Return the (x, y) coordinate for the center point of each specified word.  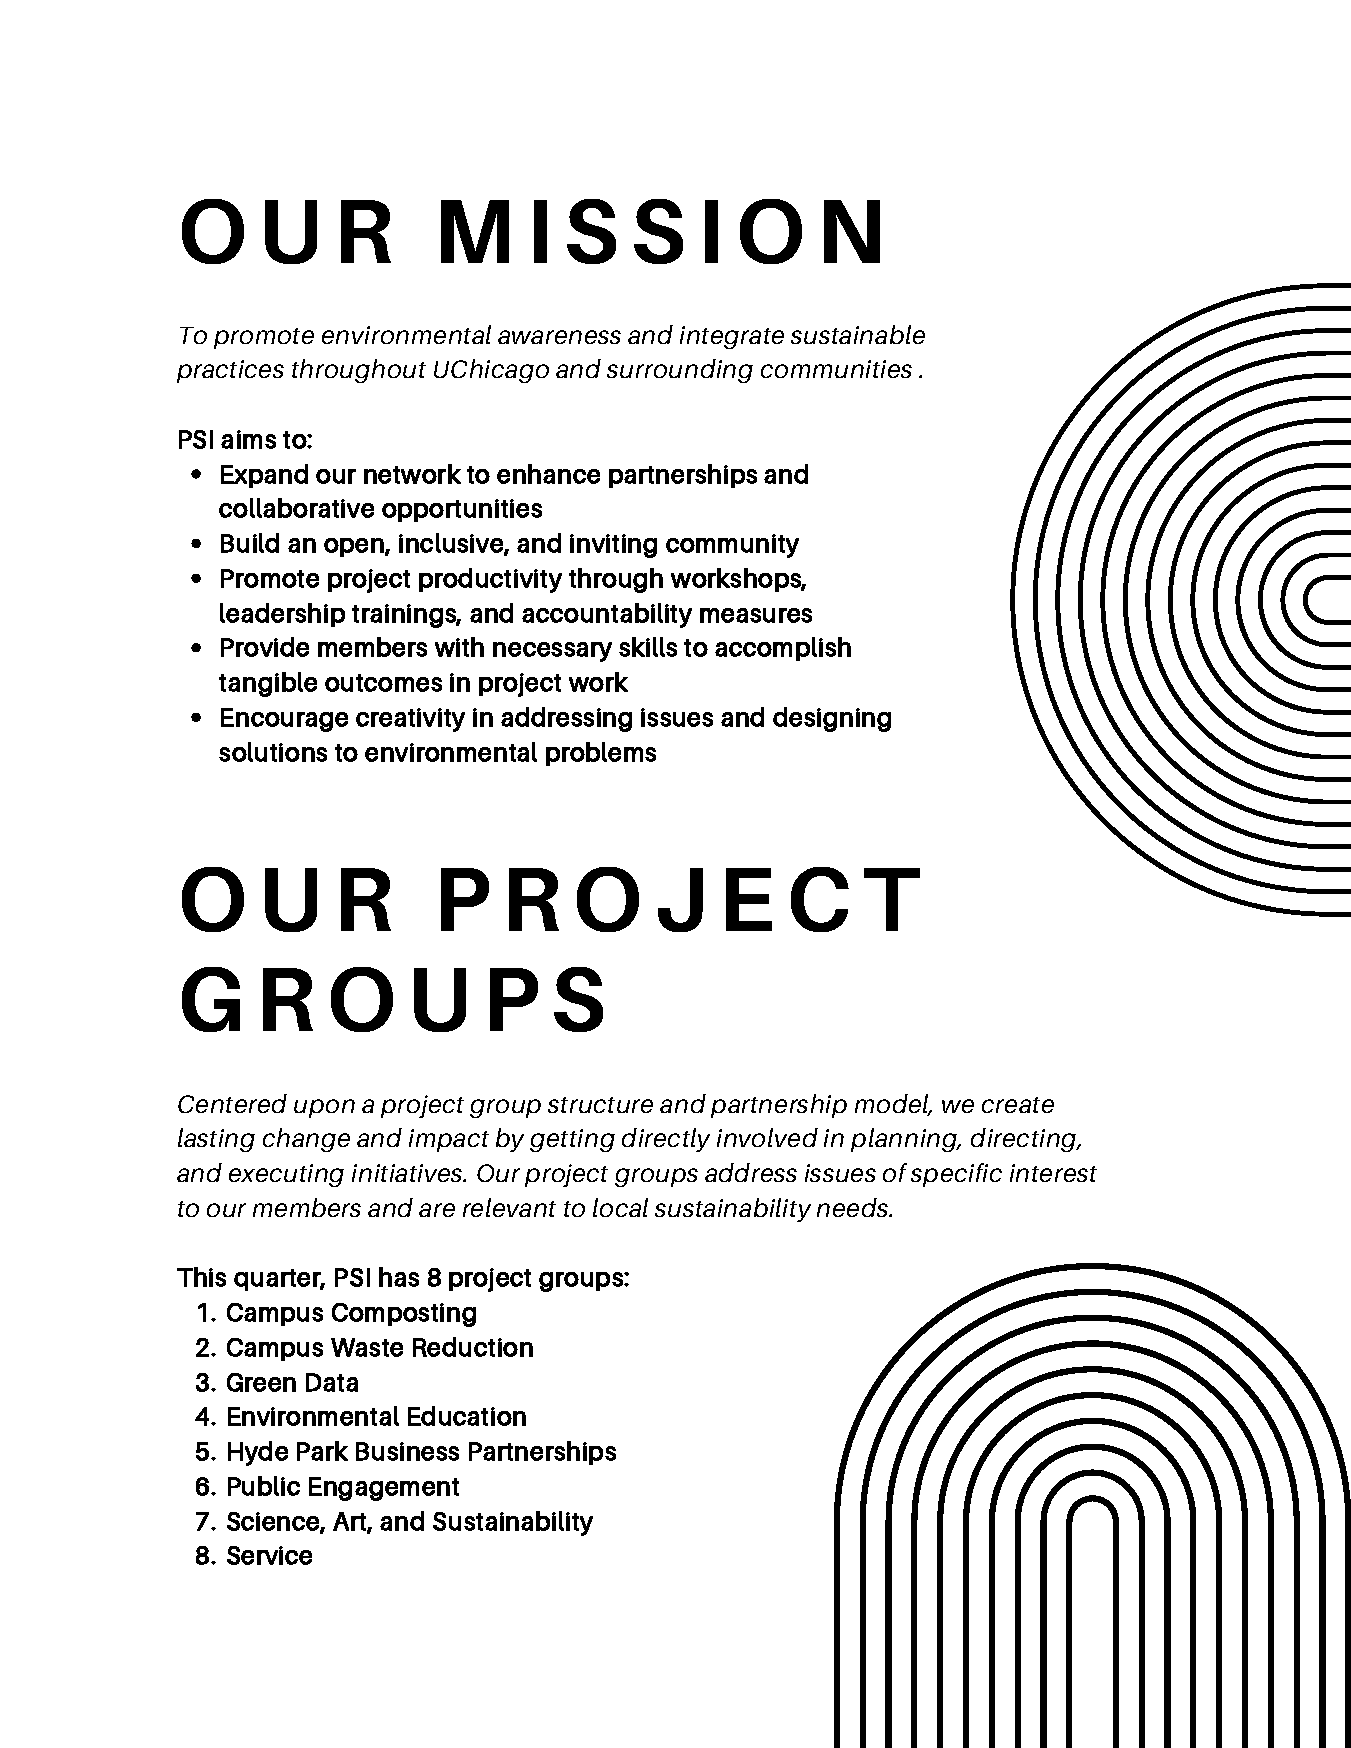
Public (264, 1486)
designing (832, 719)
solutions (273, 752)
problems (601, 754)
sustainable (858, 334)
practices (230, 371)
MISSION (660, 231)
